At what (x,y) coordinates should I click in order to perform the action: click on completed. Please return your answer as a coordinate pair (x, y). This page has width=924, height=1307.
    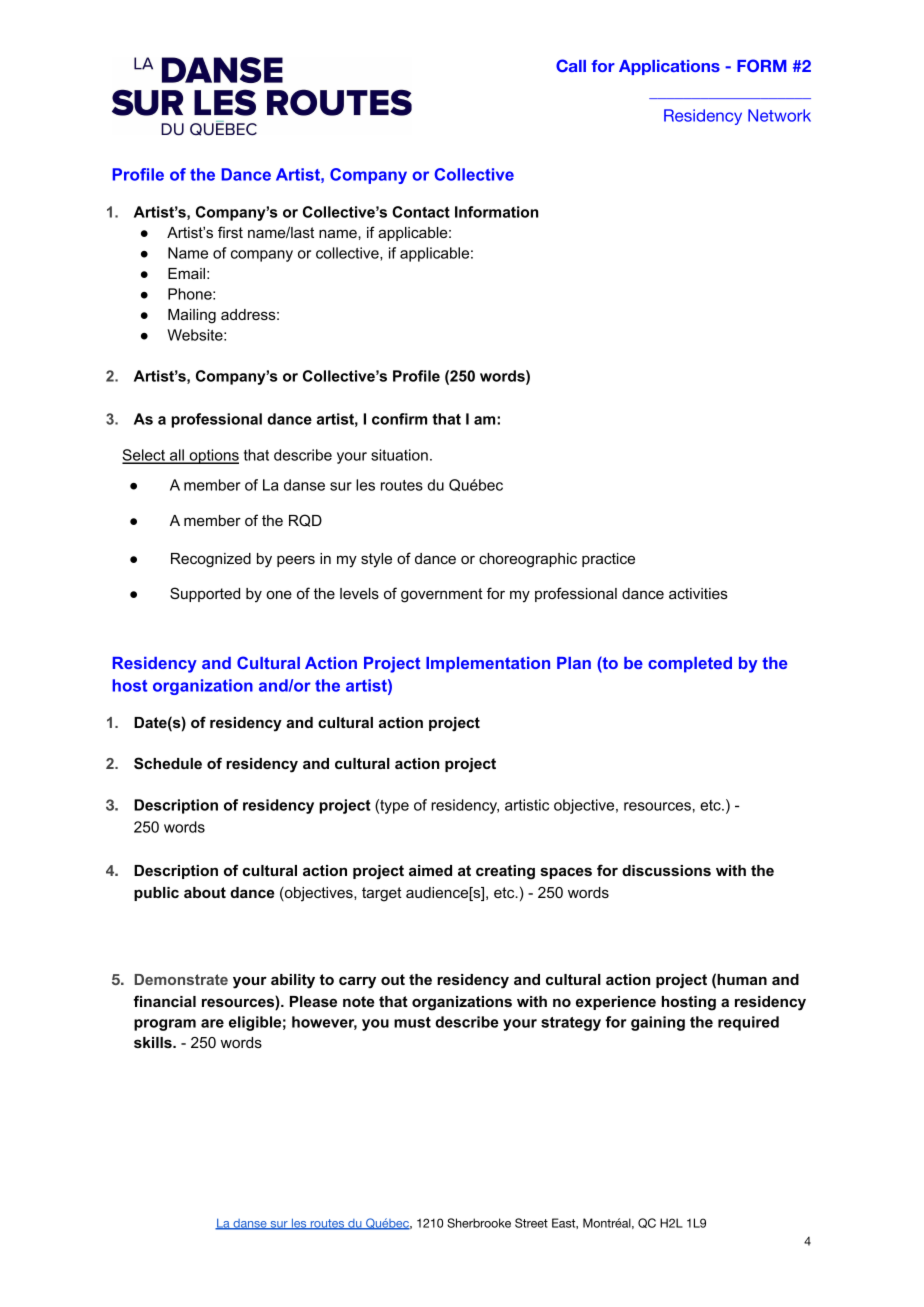
    Looking at the image, I should click on (690, 665).
